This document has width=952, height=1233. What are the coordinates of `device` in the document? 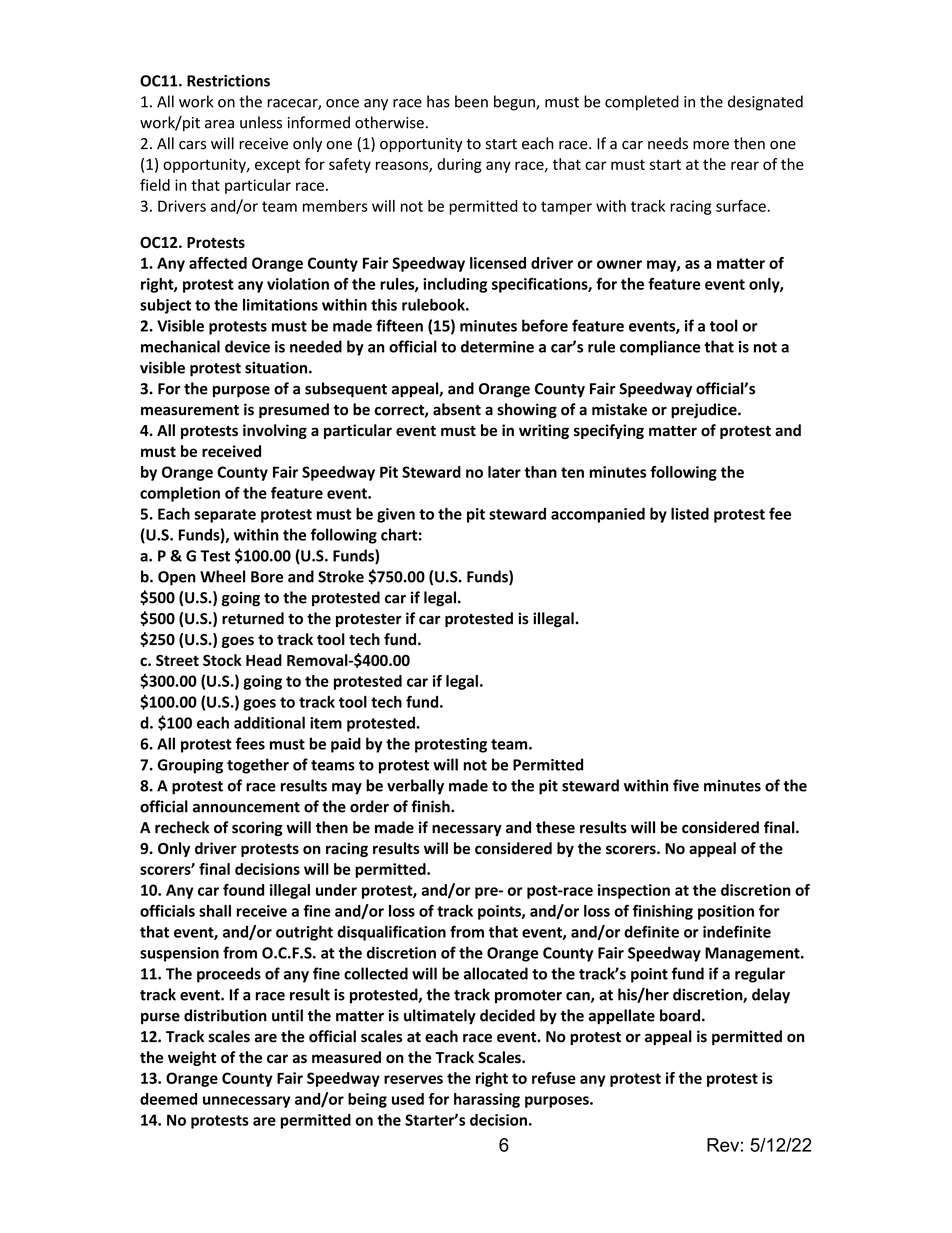 It's located at (247, 346).
